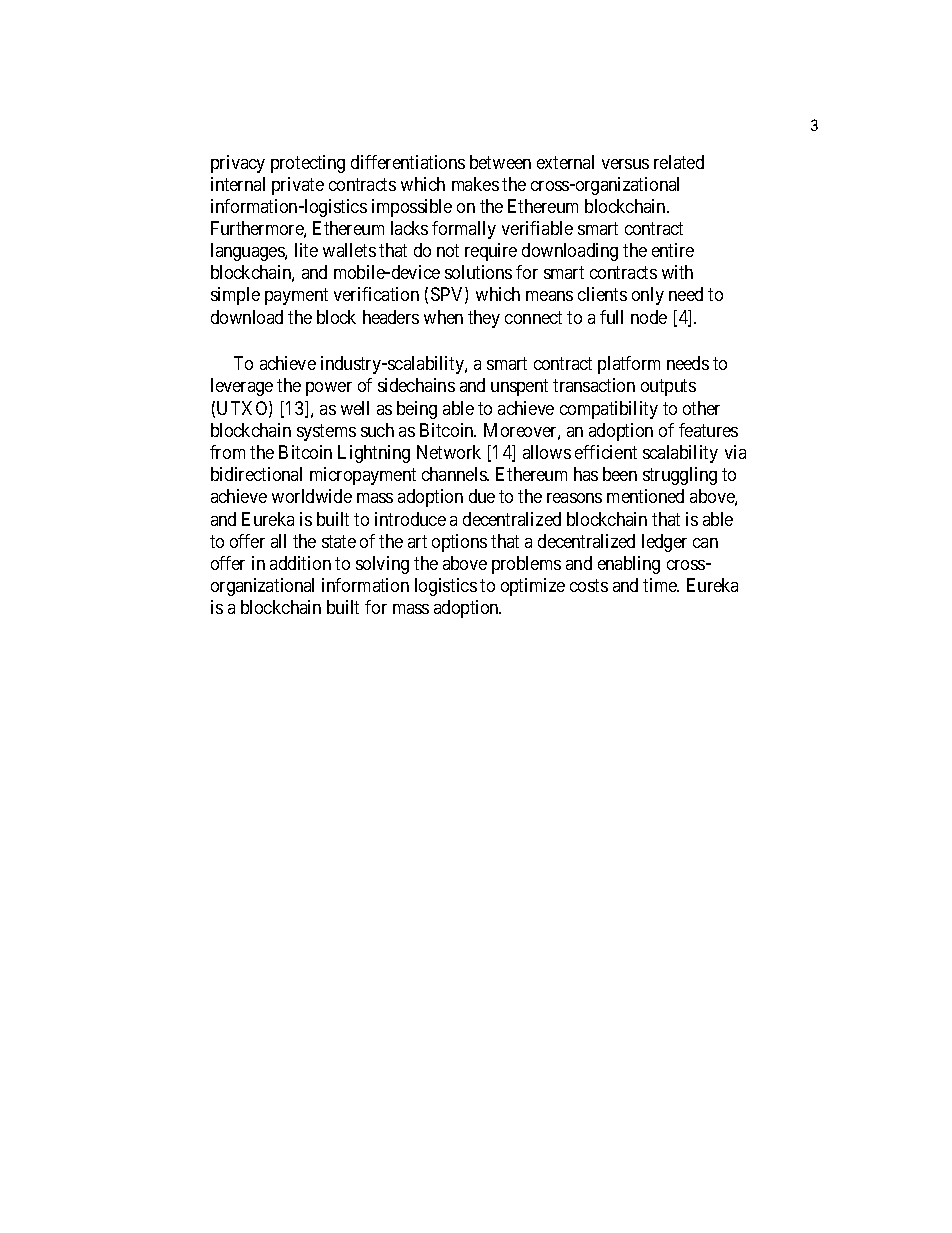 The image size is (952, 1233). Describe the element at coordinates (668, 388) in the screenshot. I see `outputs` at that location.
